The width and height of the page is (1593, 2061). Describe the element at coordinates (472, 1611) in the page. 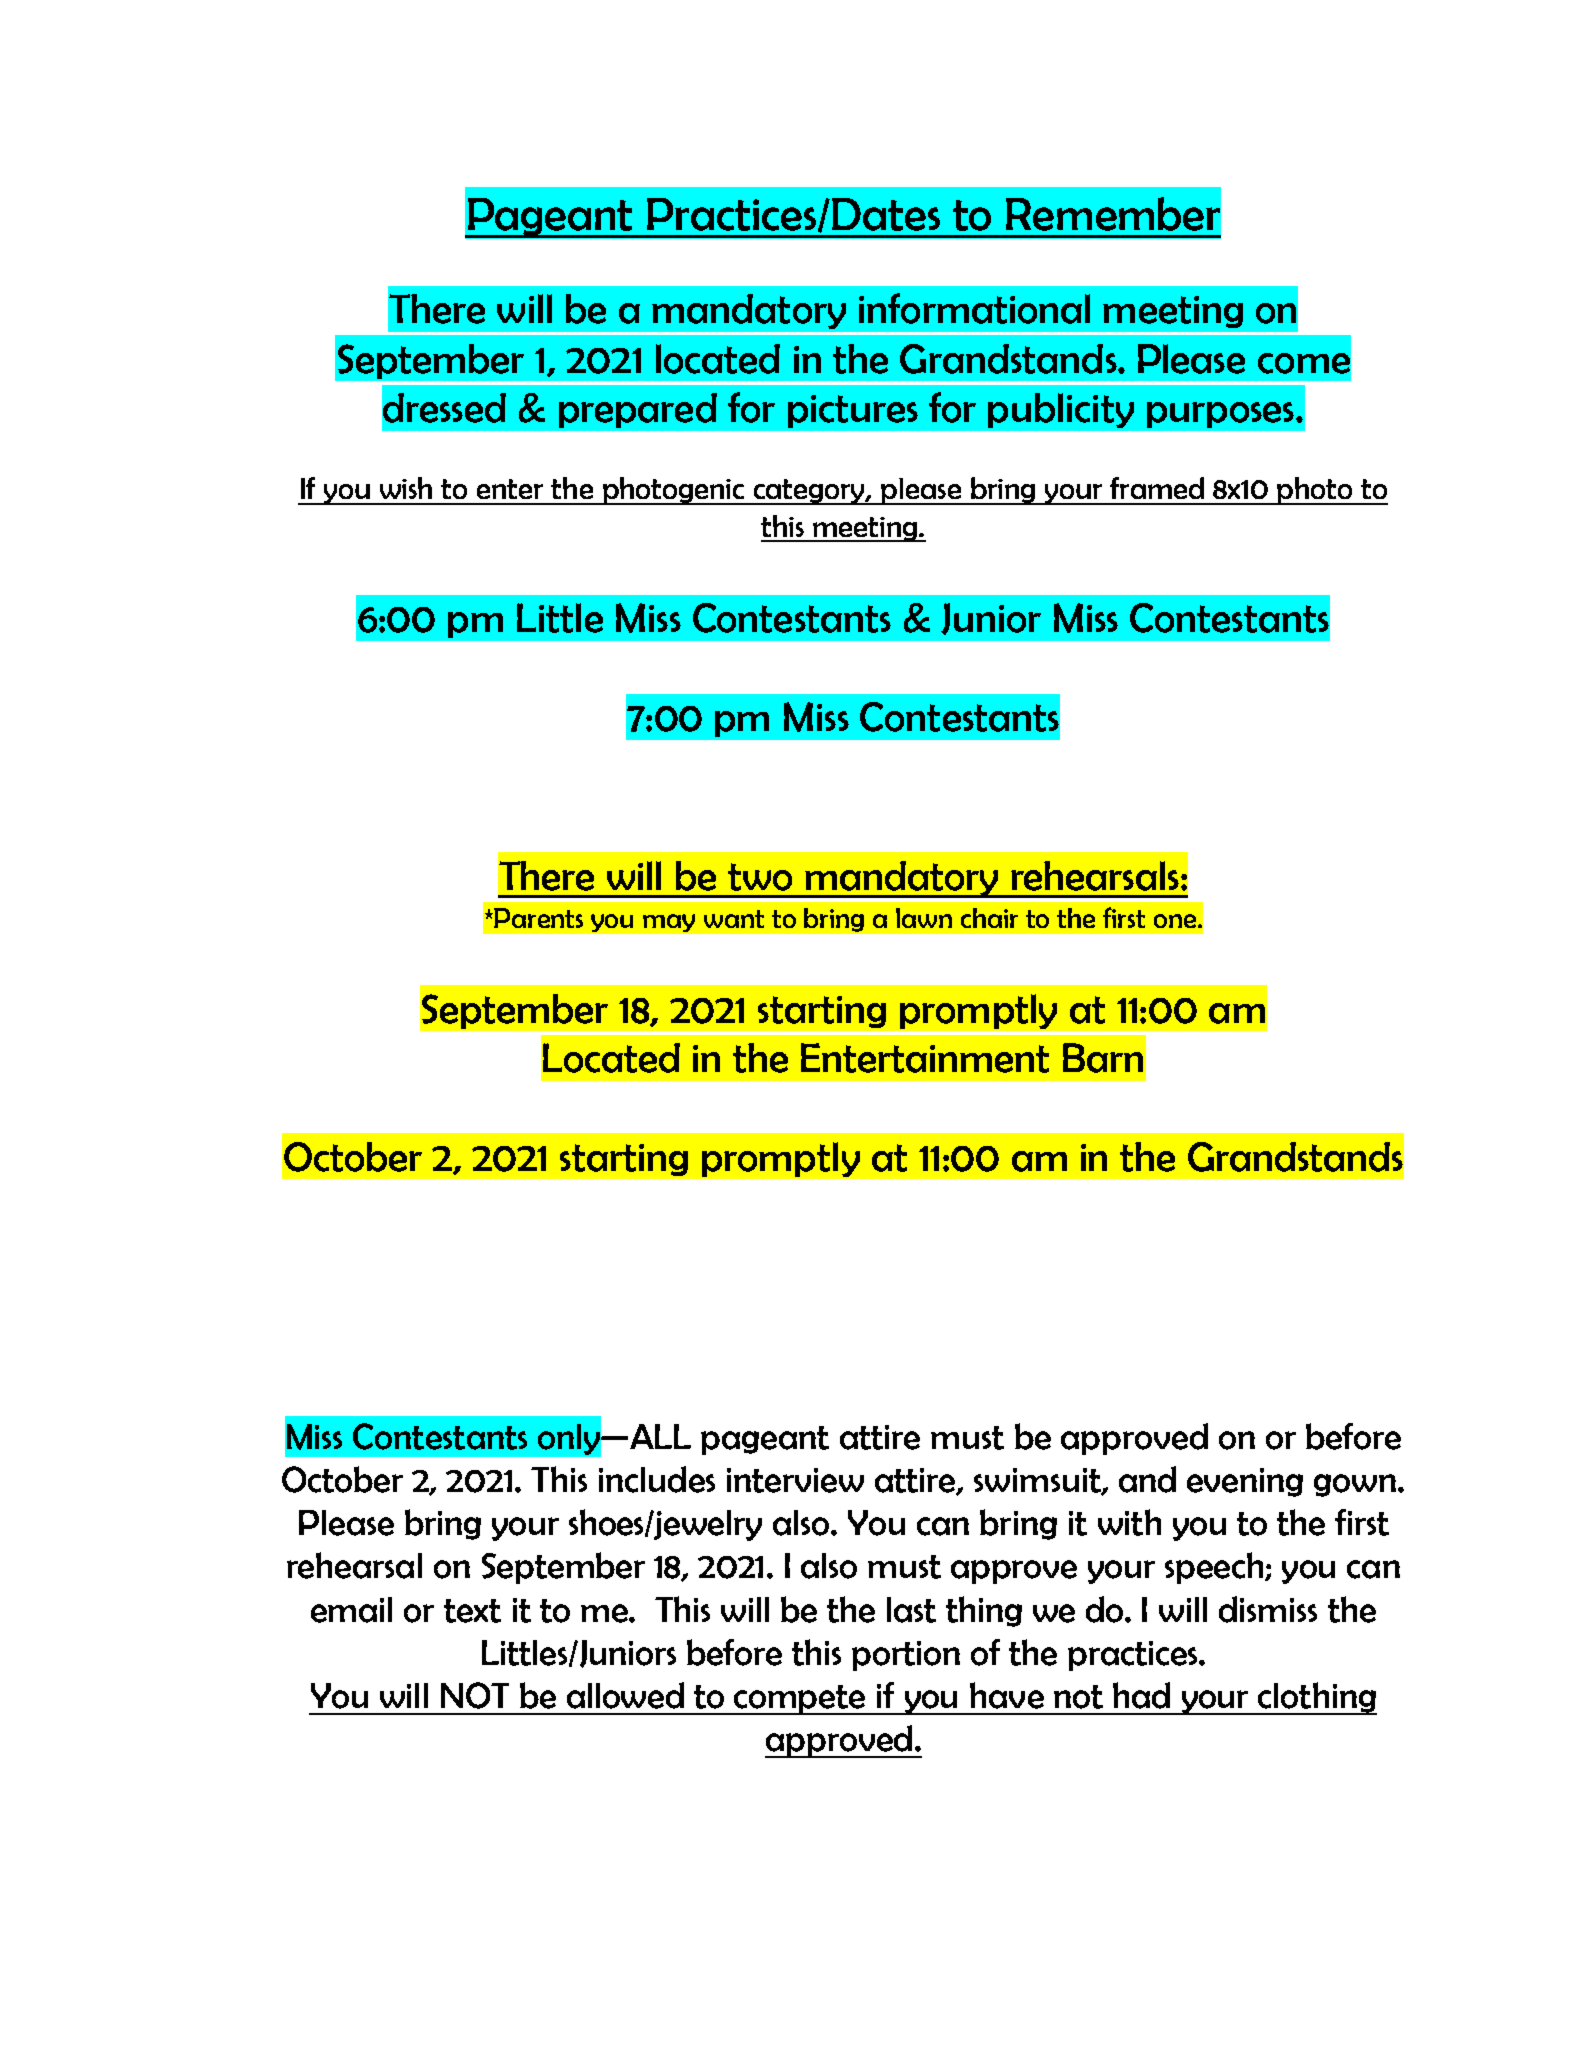

I see `text` at that location.
